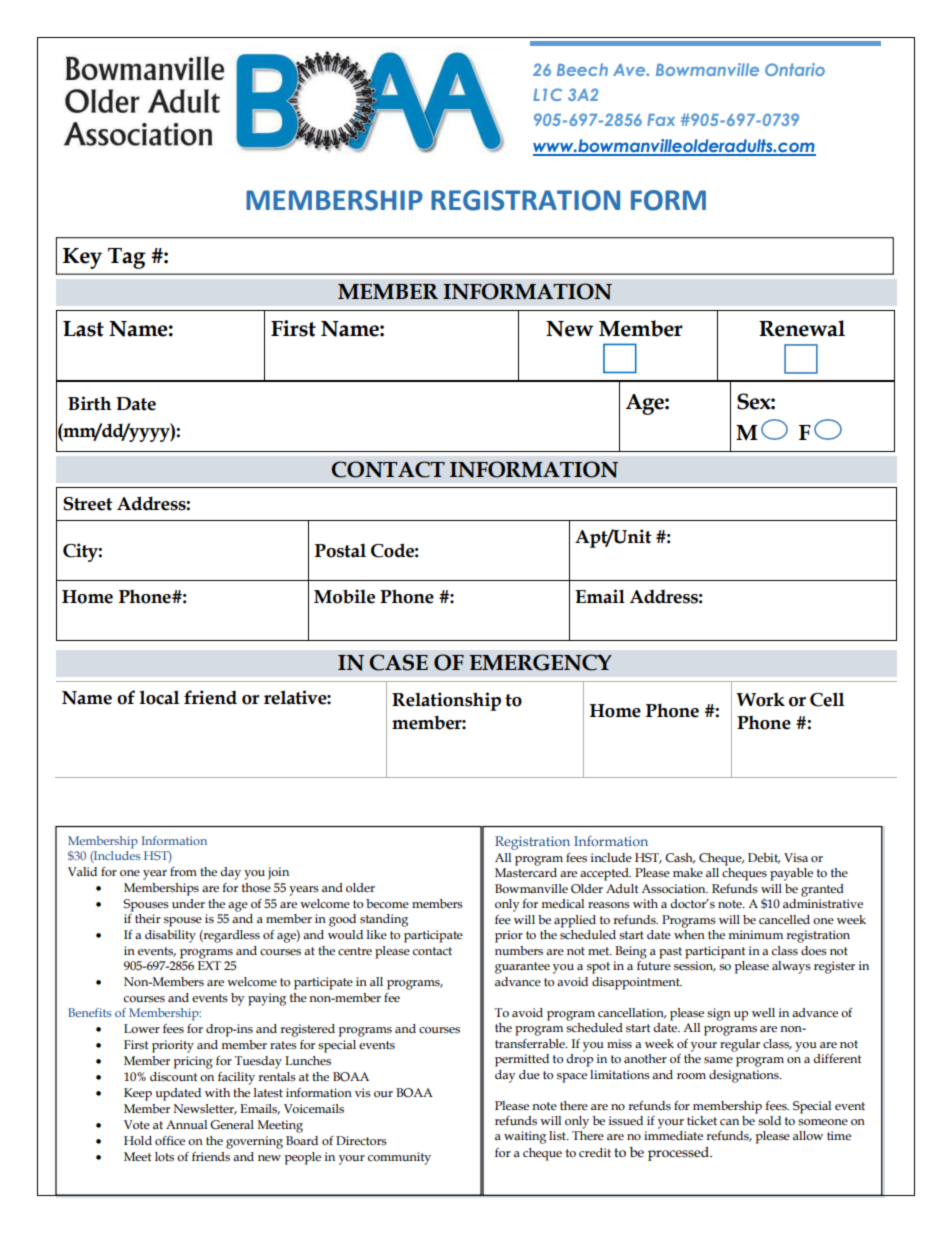 The height and width of the screenshot is (1233, 952). What do you see at coordinates (802, 328) in the screenshot?
I see `Renewal` at bounding box center [802, 328].
